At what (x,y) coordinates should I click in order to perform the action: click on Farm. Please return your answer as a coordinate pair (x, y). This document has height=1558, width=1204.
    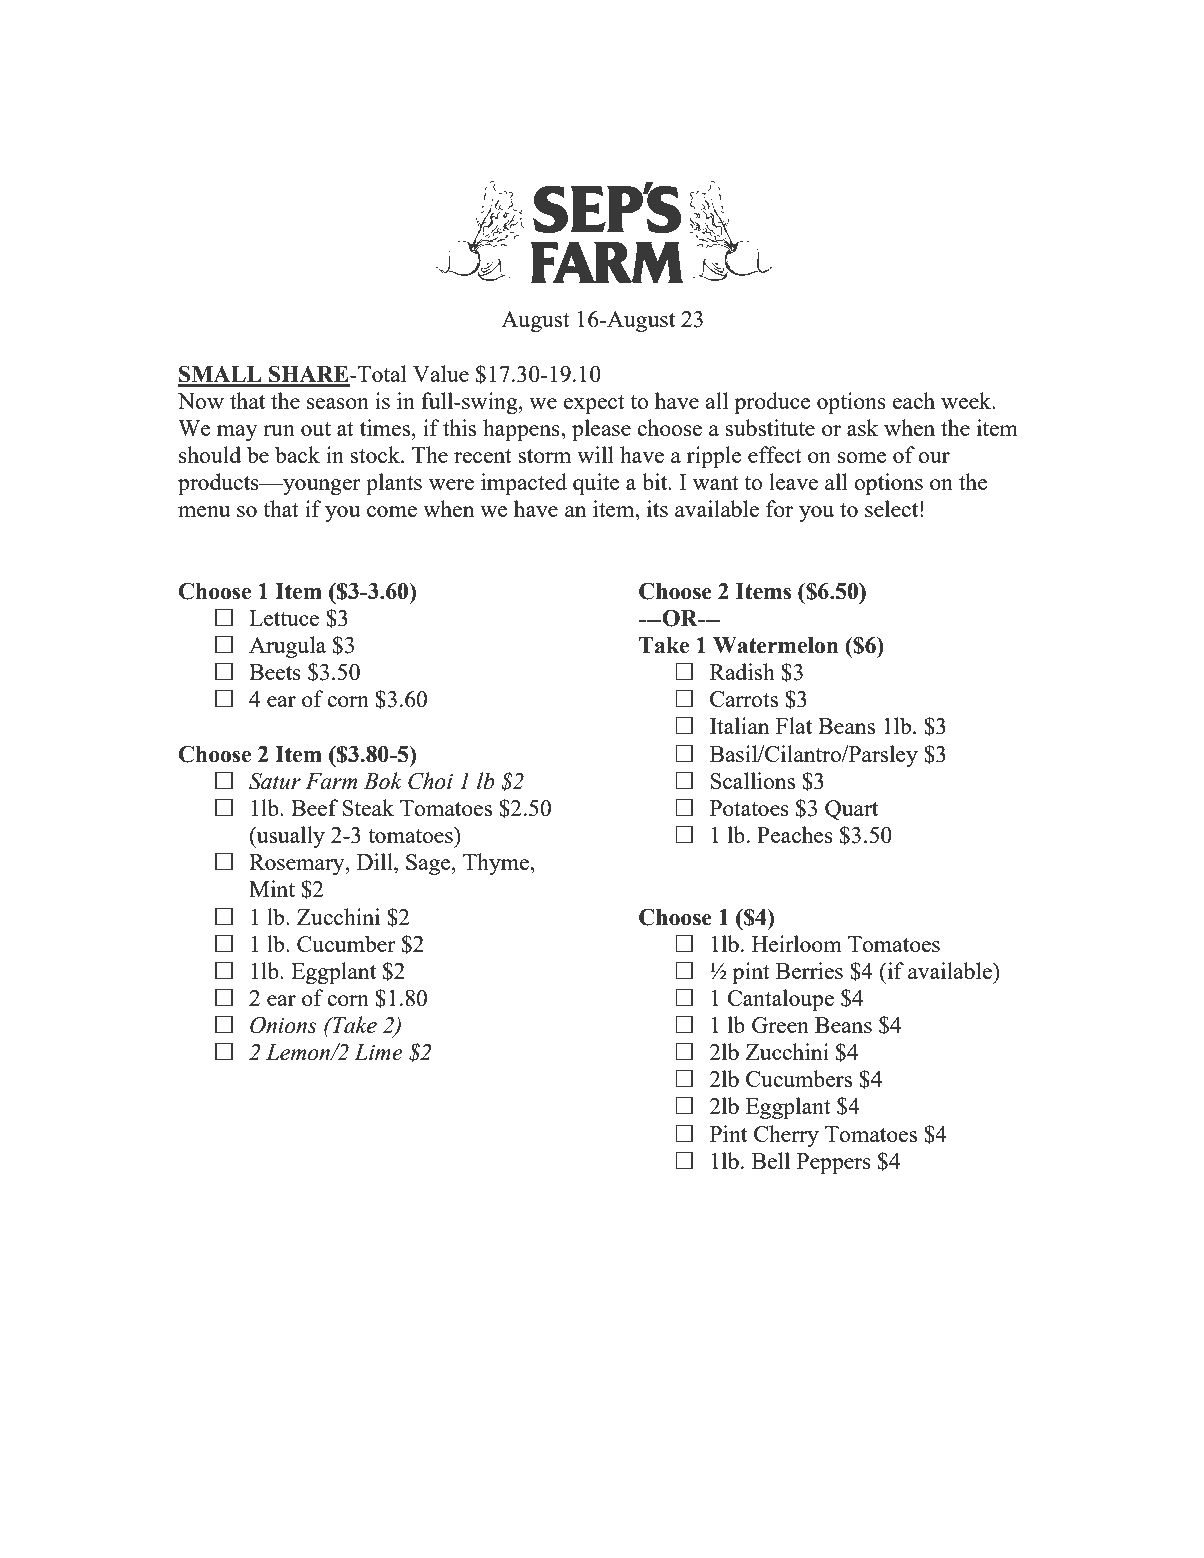
    Looking at the image, I should click on (331, 781).
